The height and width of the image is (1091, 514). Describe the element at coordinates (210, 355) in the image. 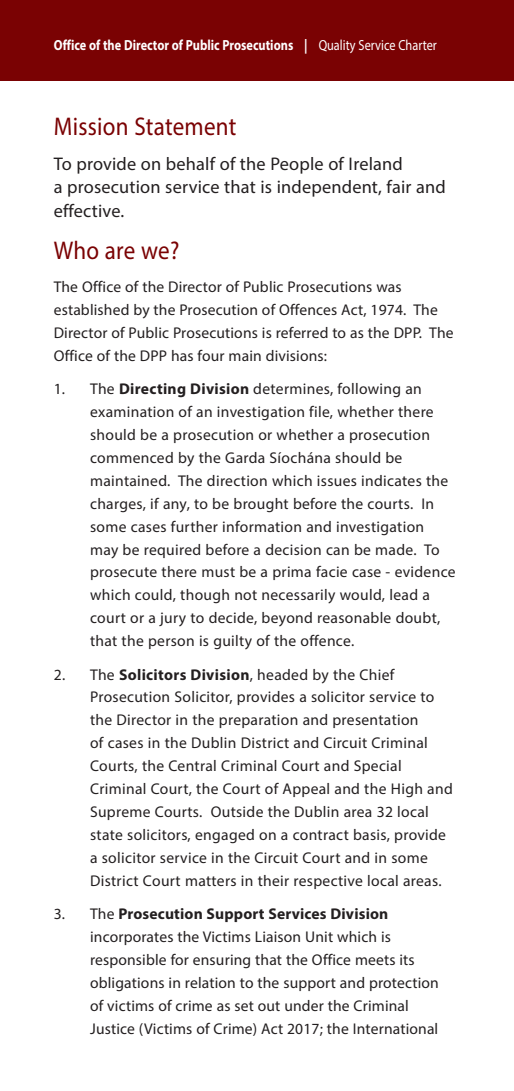

I see `four` at that location.
